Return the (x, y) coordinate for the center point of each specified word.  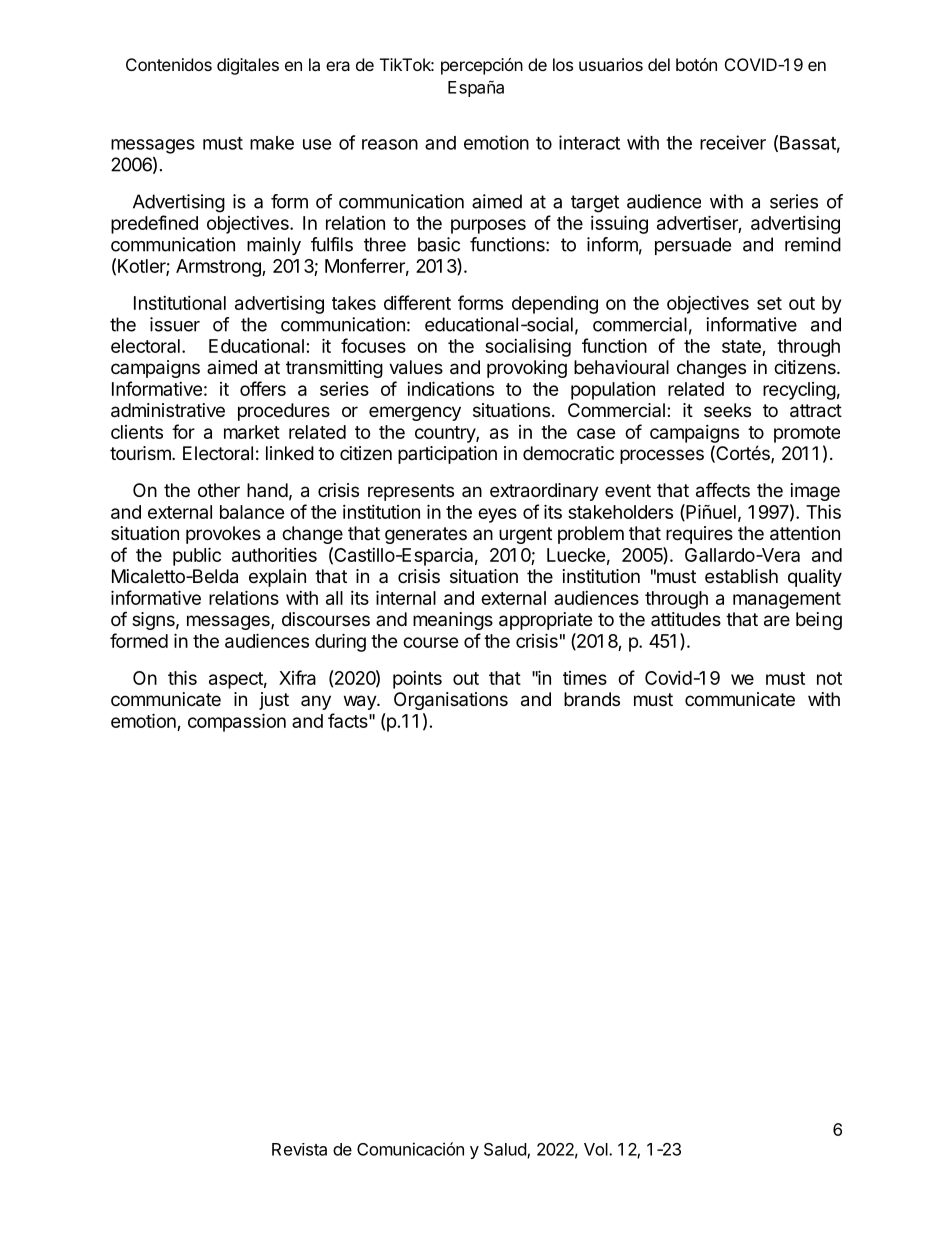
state (742, 348)
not (829, 678)
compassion (237, 722)
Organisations (451, 701)
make (272, 143)
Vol (597, 1149)
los (563, 64)
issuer (175, 324)
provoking (527, 369)
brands (592, 699)
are (777, 621)
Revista (299, 1149)
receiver (733, 142)
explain (277, 578)
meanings (453, 621)
